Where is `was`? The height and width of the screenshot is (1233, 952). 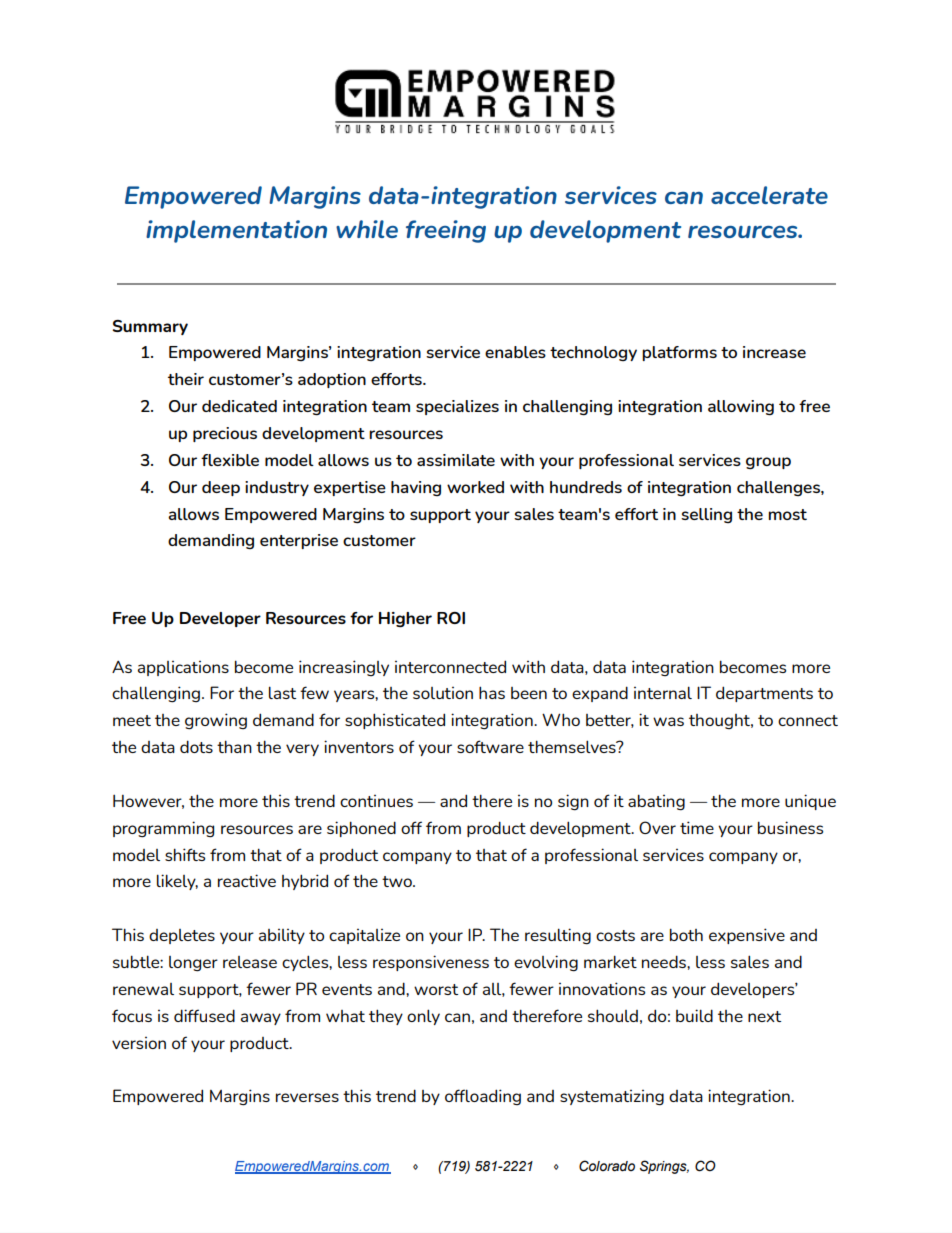
was is located at coordinates (668, 721).
